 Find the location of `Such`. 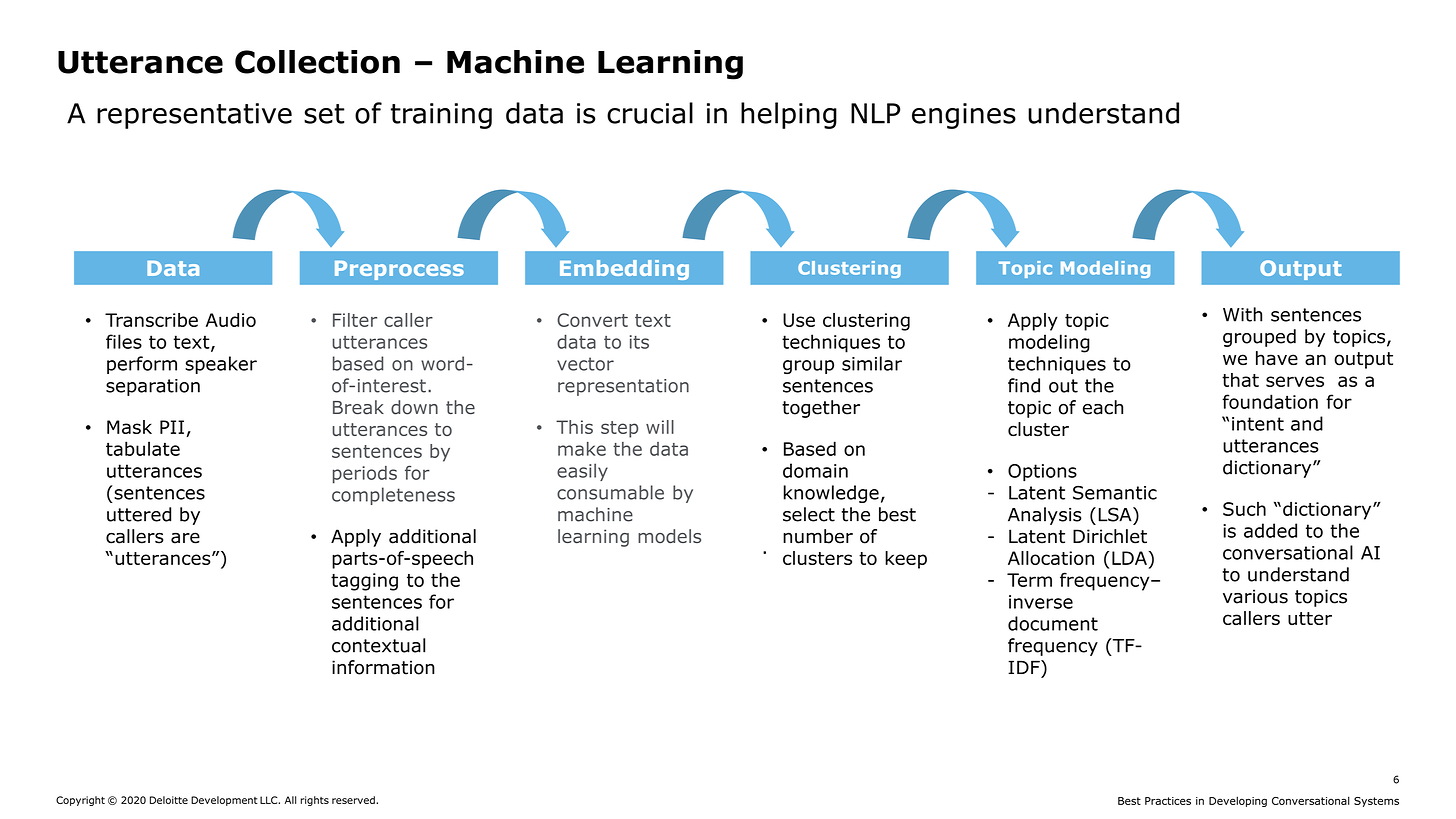

Such is located at coordinates (1244, 509).
